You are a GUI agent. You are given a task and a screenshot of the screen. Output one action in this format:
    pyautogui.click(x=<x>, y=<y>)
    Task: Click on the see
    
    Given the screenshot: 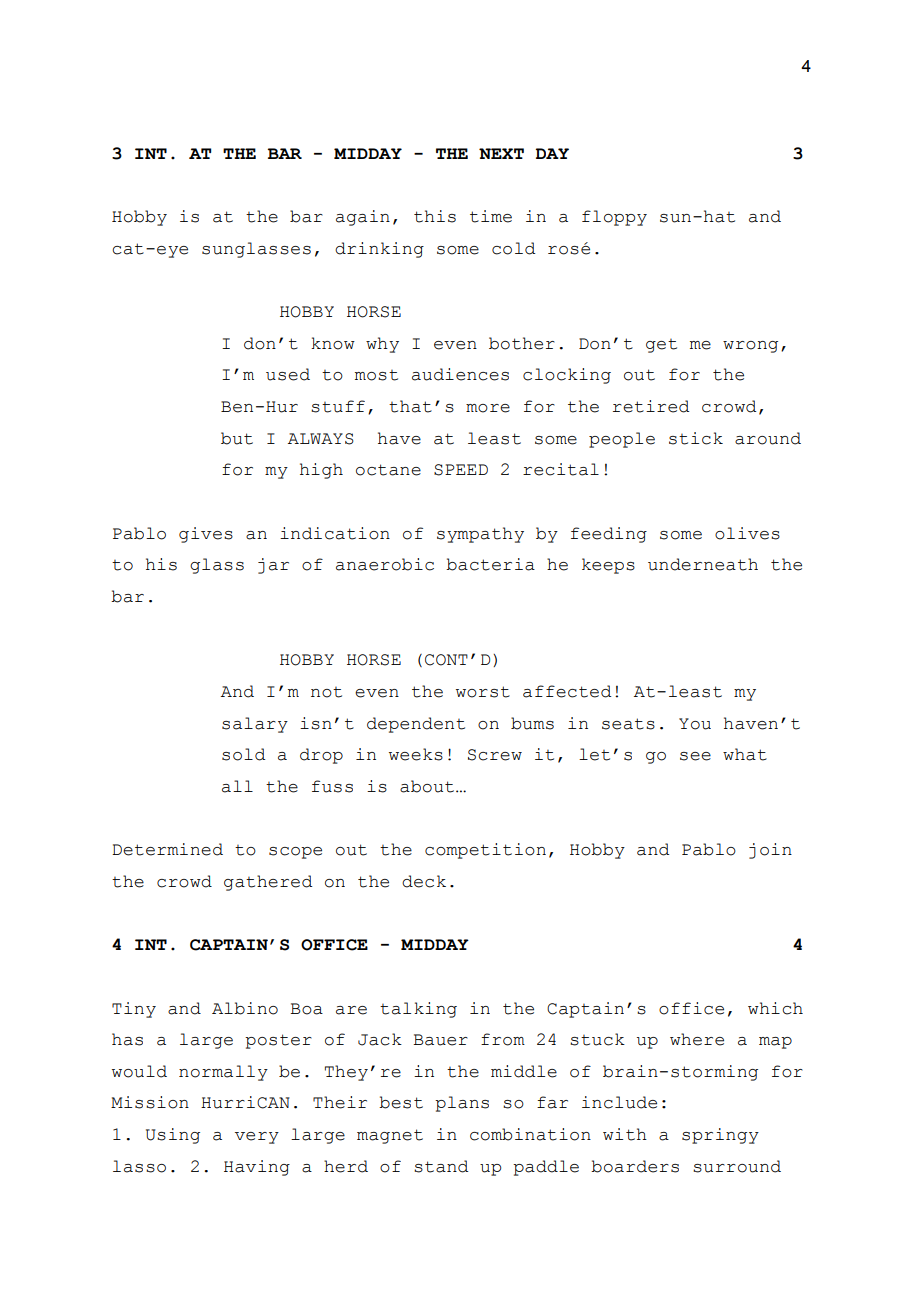 What is the action you would take?
    pyautogui.click(x=695, y=756)
